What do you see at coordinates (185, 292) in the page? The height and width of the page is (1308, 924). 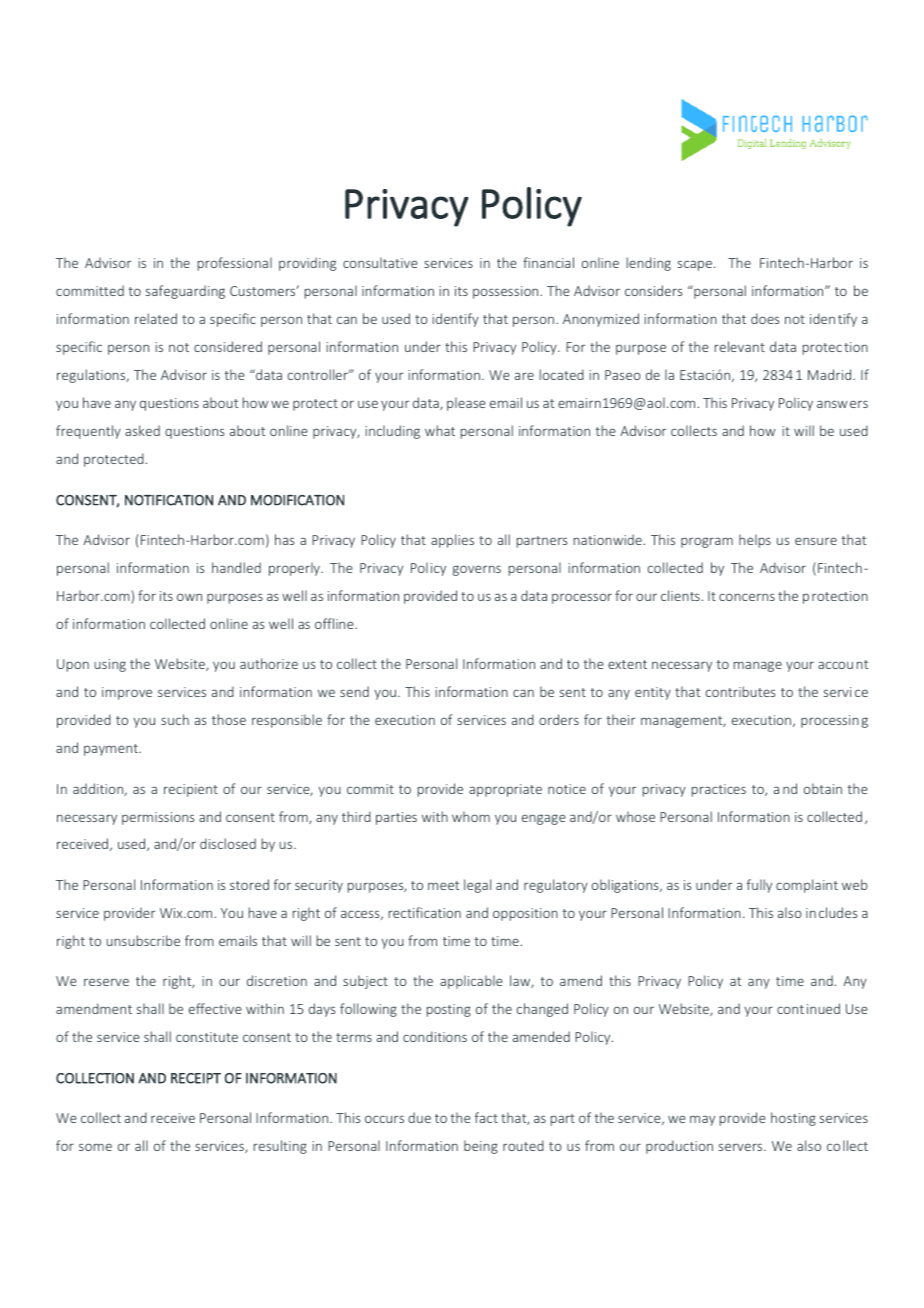 I see `safeguarding` at bounding box center [185, 292].
